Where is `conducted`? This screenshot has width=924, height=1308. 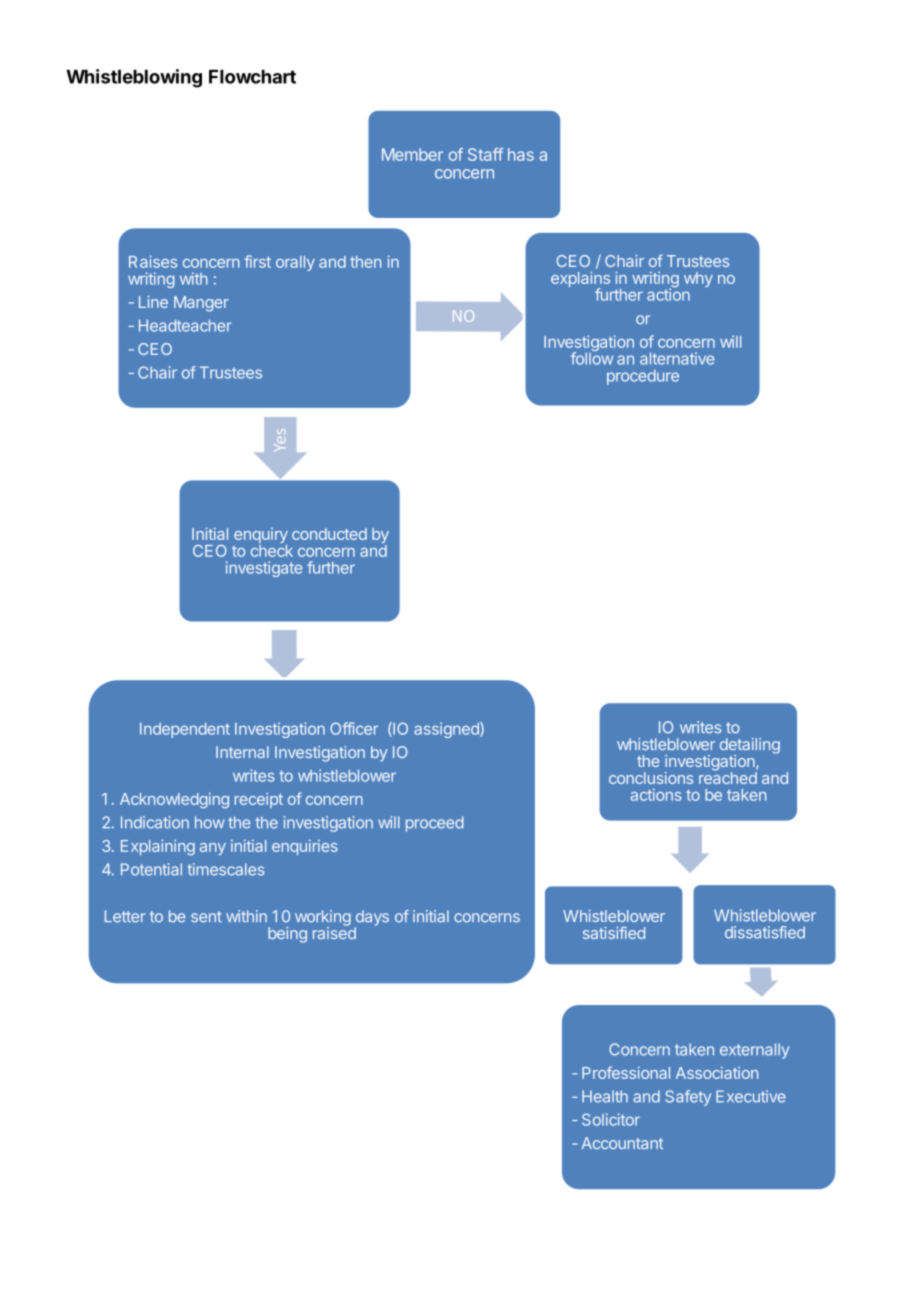 conducted is located at coordinates (329, 534).
